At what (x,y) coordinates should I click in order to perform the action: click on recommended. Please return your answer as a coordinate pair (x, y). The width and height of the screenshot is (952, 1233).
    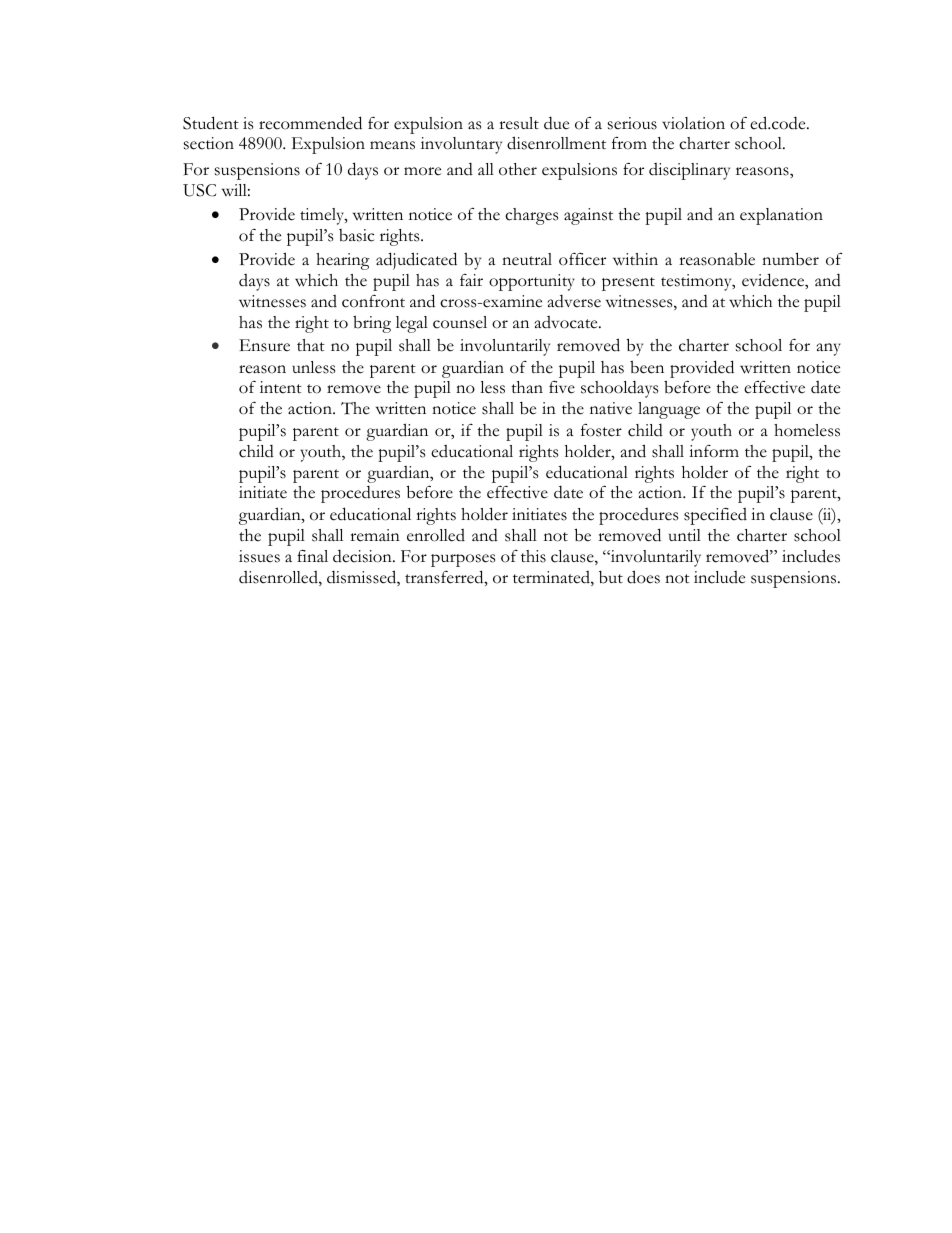
    Looking at the image, I should click on (310, 123).
